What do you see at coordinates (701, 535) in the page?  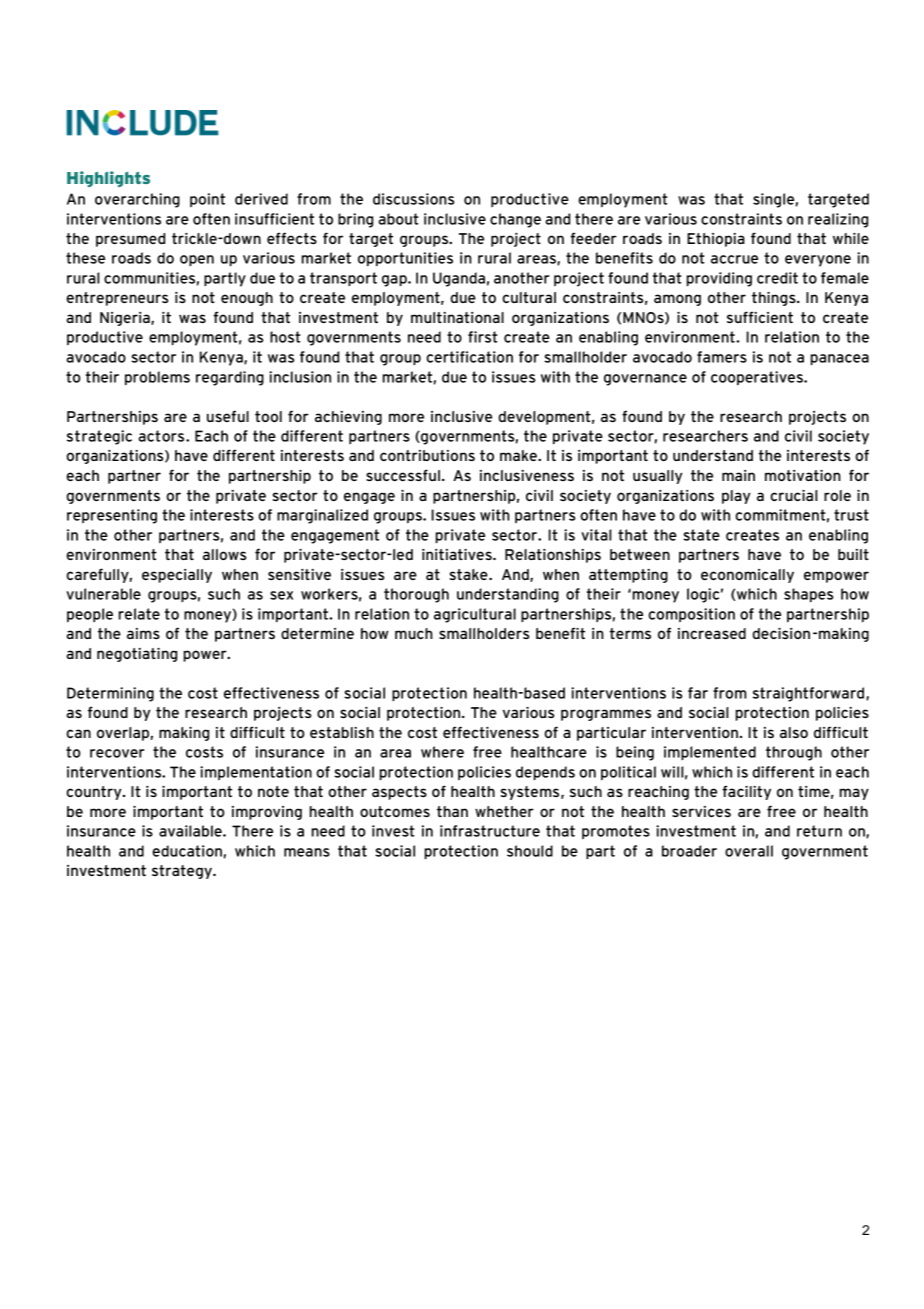 I see `state` at bounding box center [701, 535].
